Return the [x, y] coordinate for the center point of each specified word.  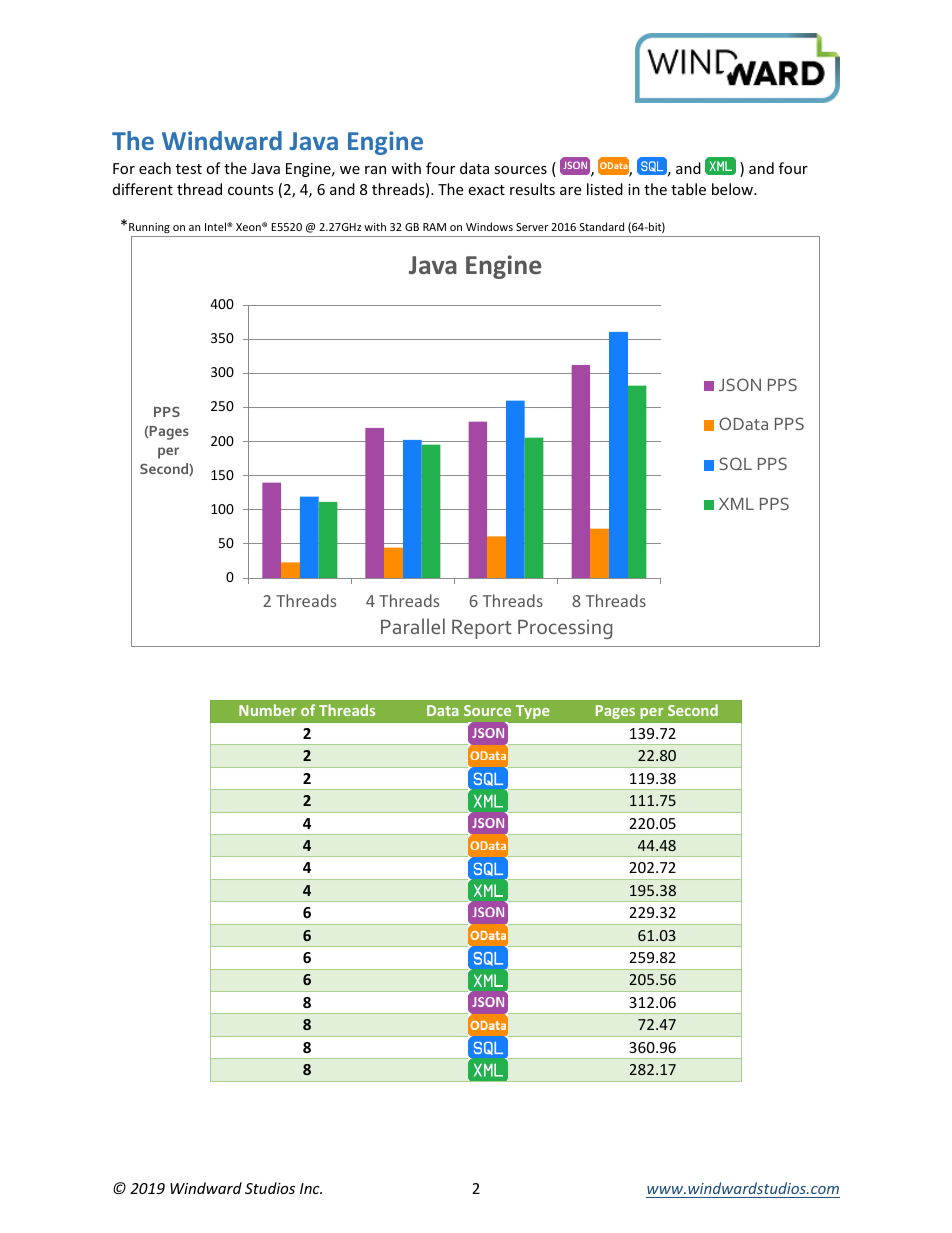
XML [736, 504]
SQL [735, 463]
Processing [565, 629]
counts [251, 190]
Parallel [413, 626]
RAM [434, 227]
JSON [740, 384]
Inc [311, 1188]
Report [482, 629]
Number [267, 710]
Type [533, 712]
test [189, 169]
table [688, 189]
